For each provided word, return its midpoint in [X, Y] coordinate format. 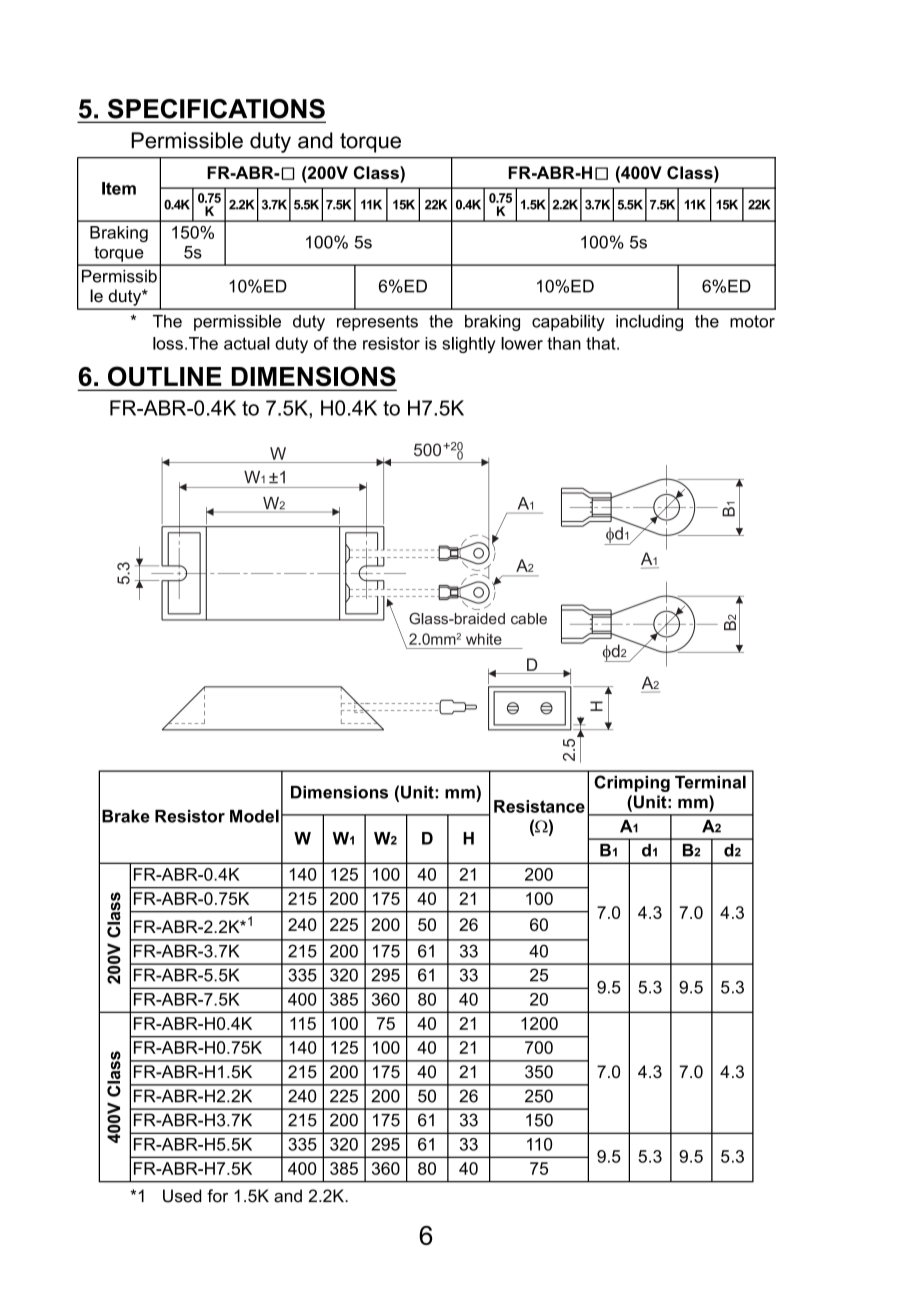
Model [254, 816]
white [484, 639]
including [649, 322]
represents [377, 323]
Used [182, 1196]
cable [529, 619]
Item [119, 188]
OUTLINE [164, 376]
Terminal [710, 782]
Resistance [539, 806]
